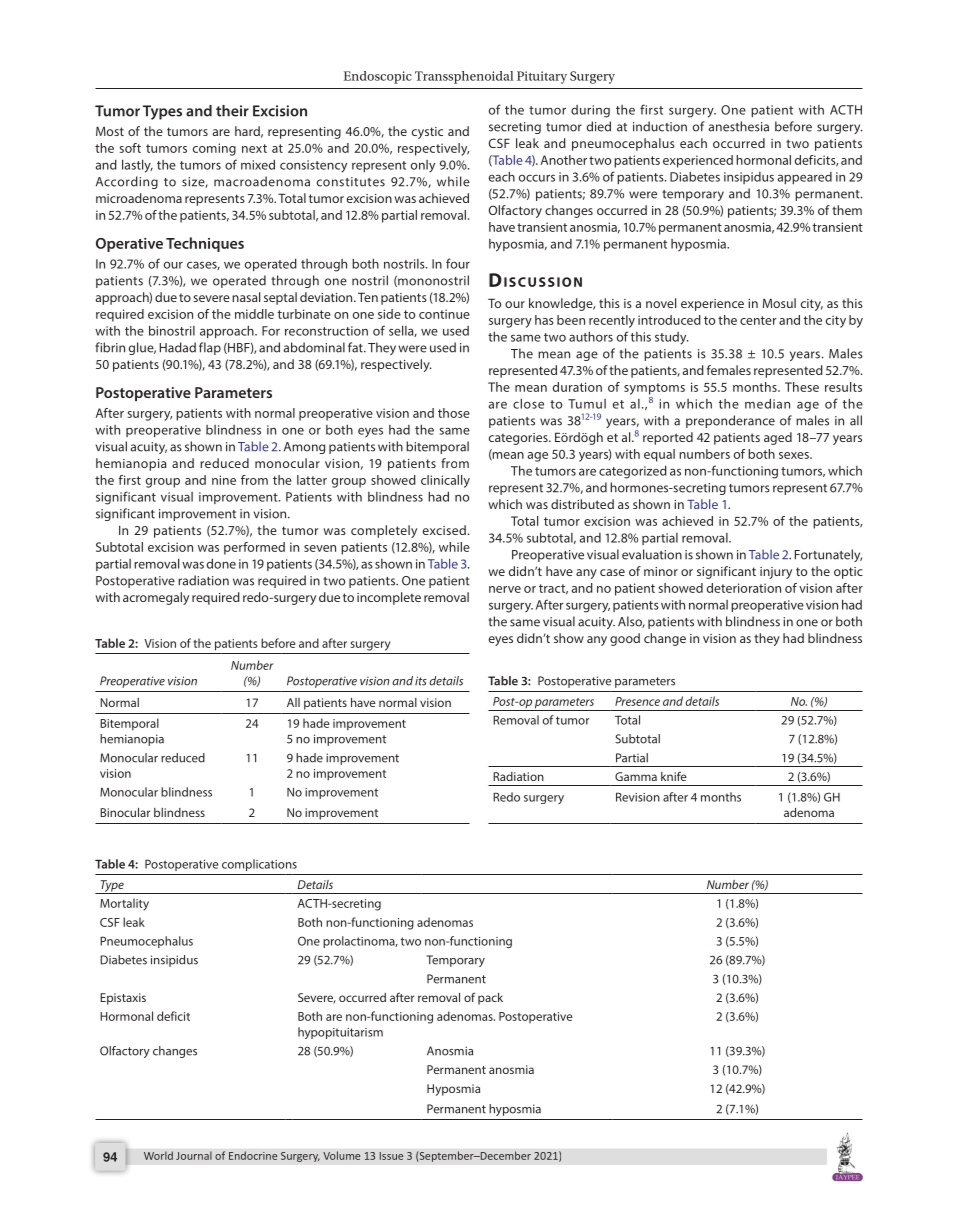 The height and width of the image is (1232, 958). What do you see at coordinates (464, 77) in the image?
I see `Transsphenoidal` at bounding box center [464, 77].
